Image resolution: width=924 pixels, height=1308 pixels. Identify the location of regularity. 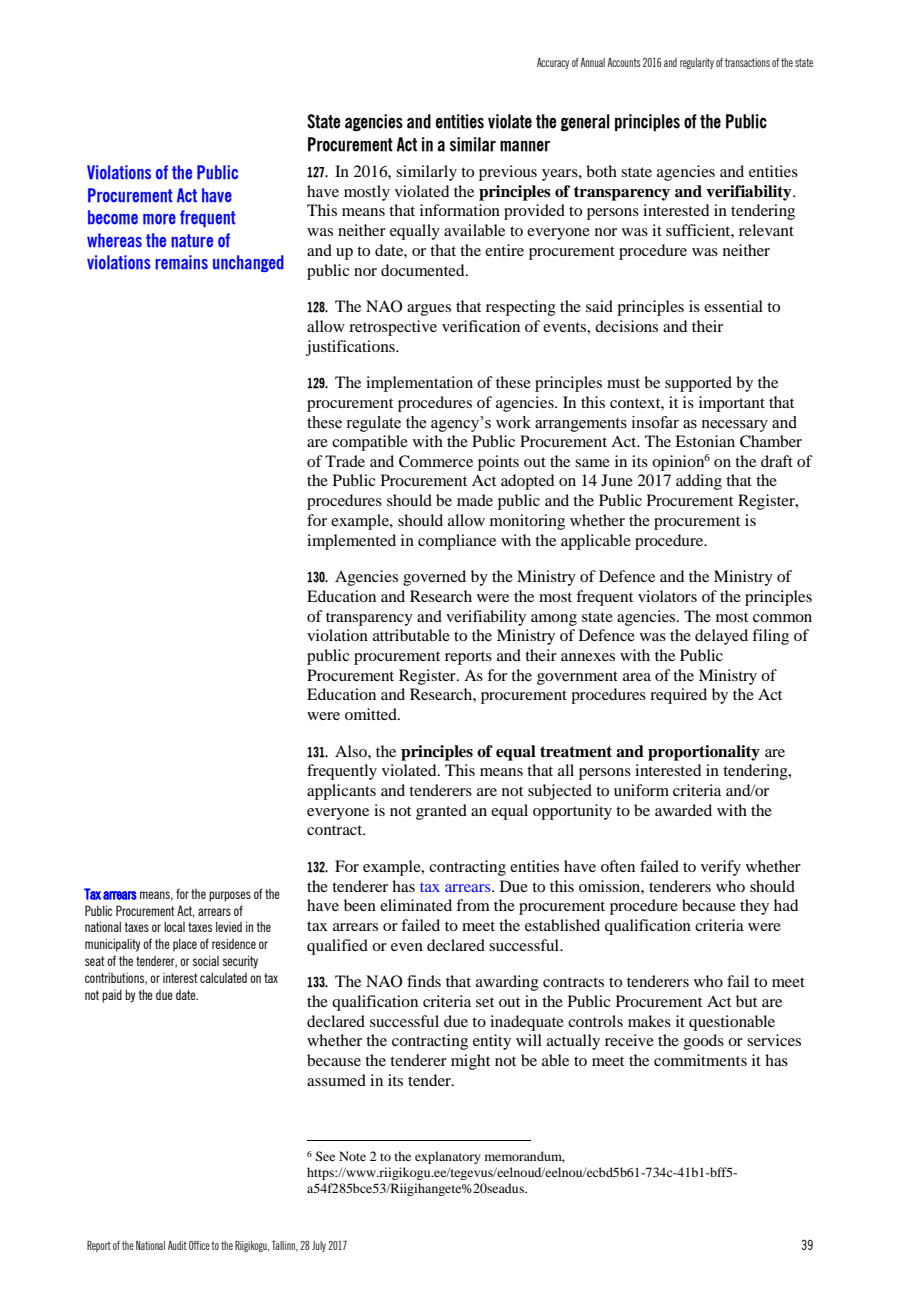
(697, 63).
